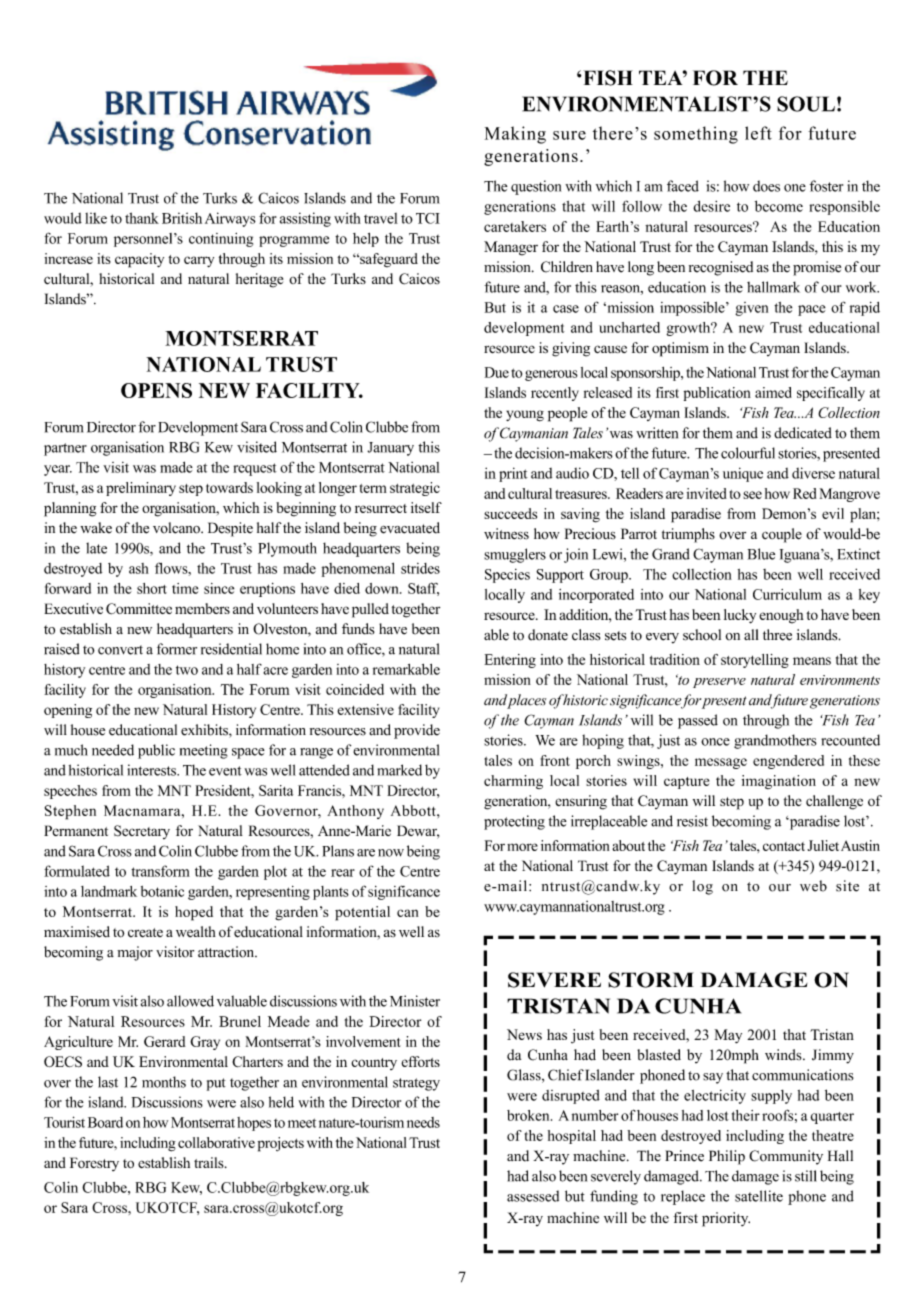 This page has width=924, height=1308. What do you see at coordinates (210, 1162) in the page?
I see `trails` at bounding box center [210, 1162].
